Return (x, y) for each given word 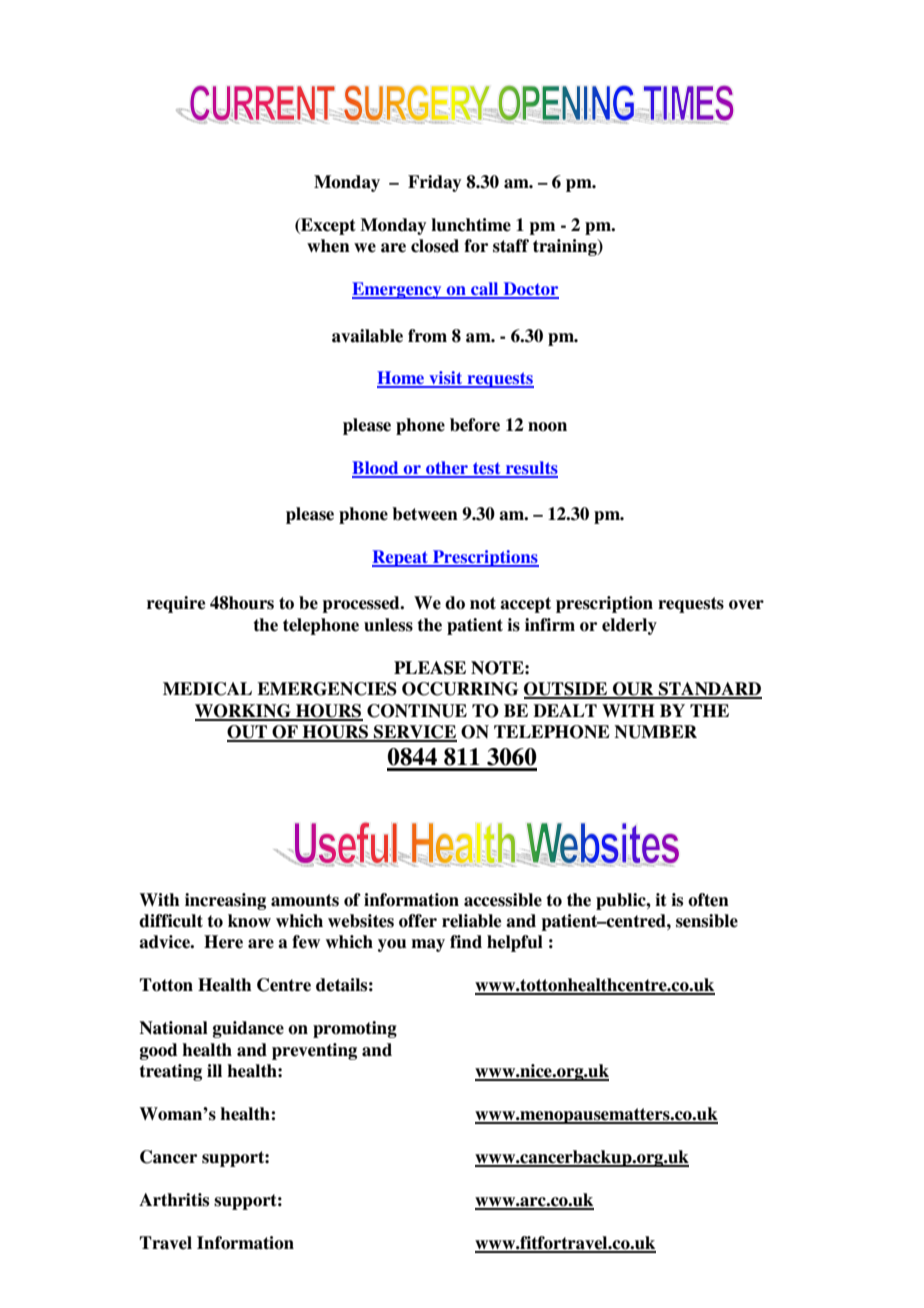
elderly (629, 626)
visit (446, 379)
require (176, 604)
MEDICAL (207, 689)
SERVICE (414, 733)
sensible (707, 921)
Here (223, 942)
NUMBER (655, 732)
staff (511, 246)
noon (547, 427)
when (328, 246)
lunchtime (471, 225)
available (367, 336)
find (466, 942)
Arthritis (174, 1200)
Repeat (401, 558)
